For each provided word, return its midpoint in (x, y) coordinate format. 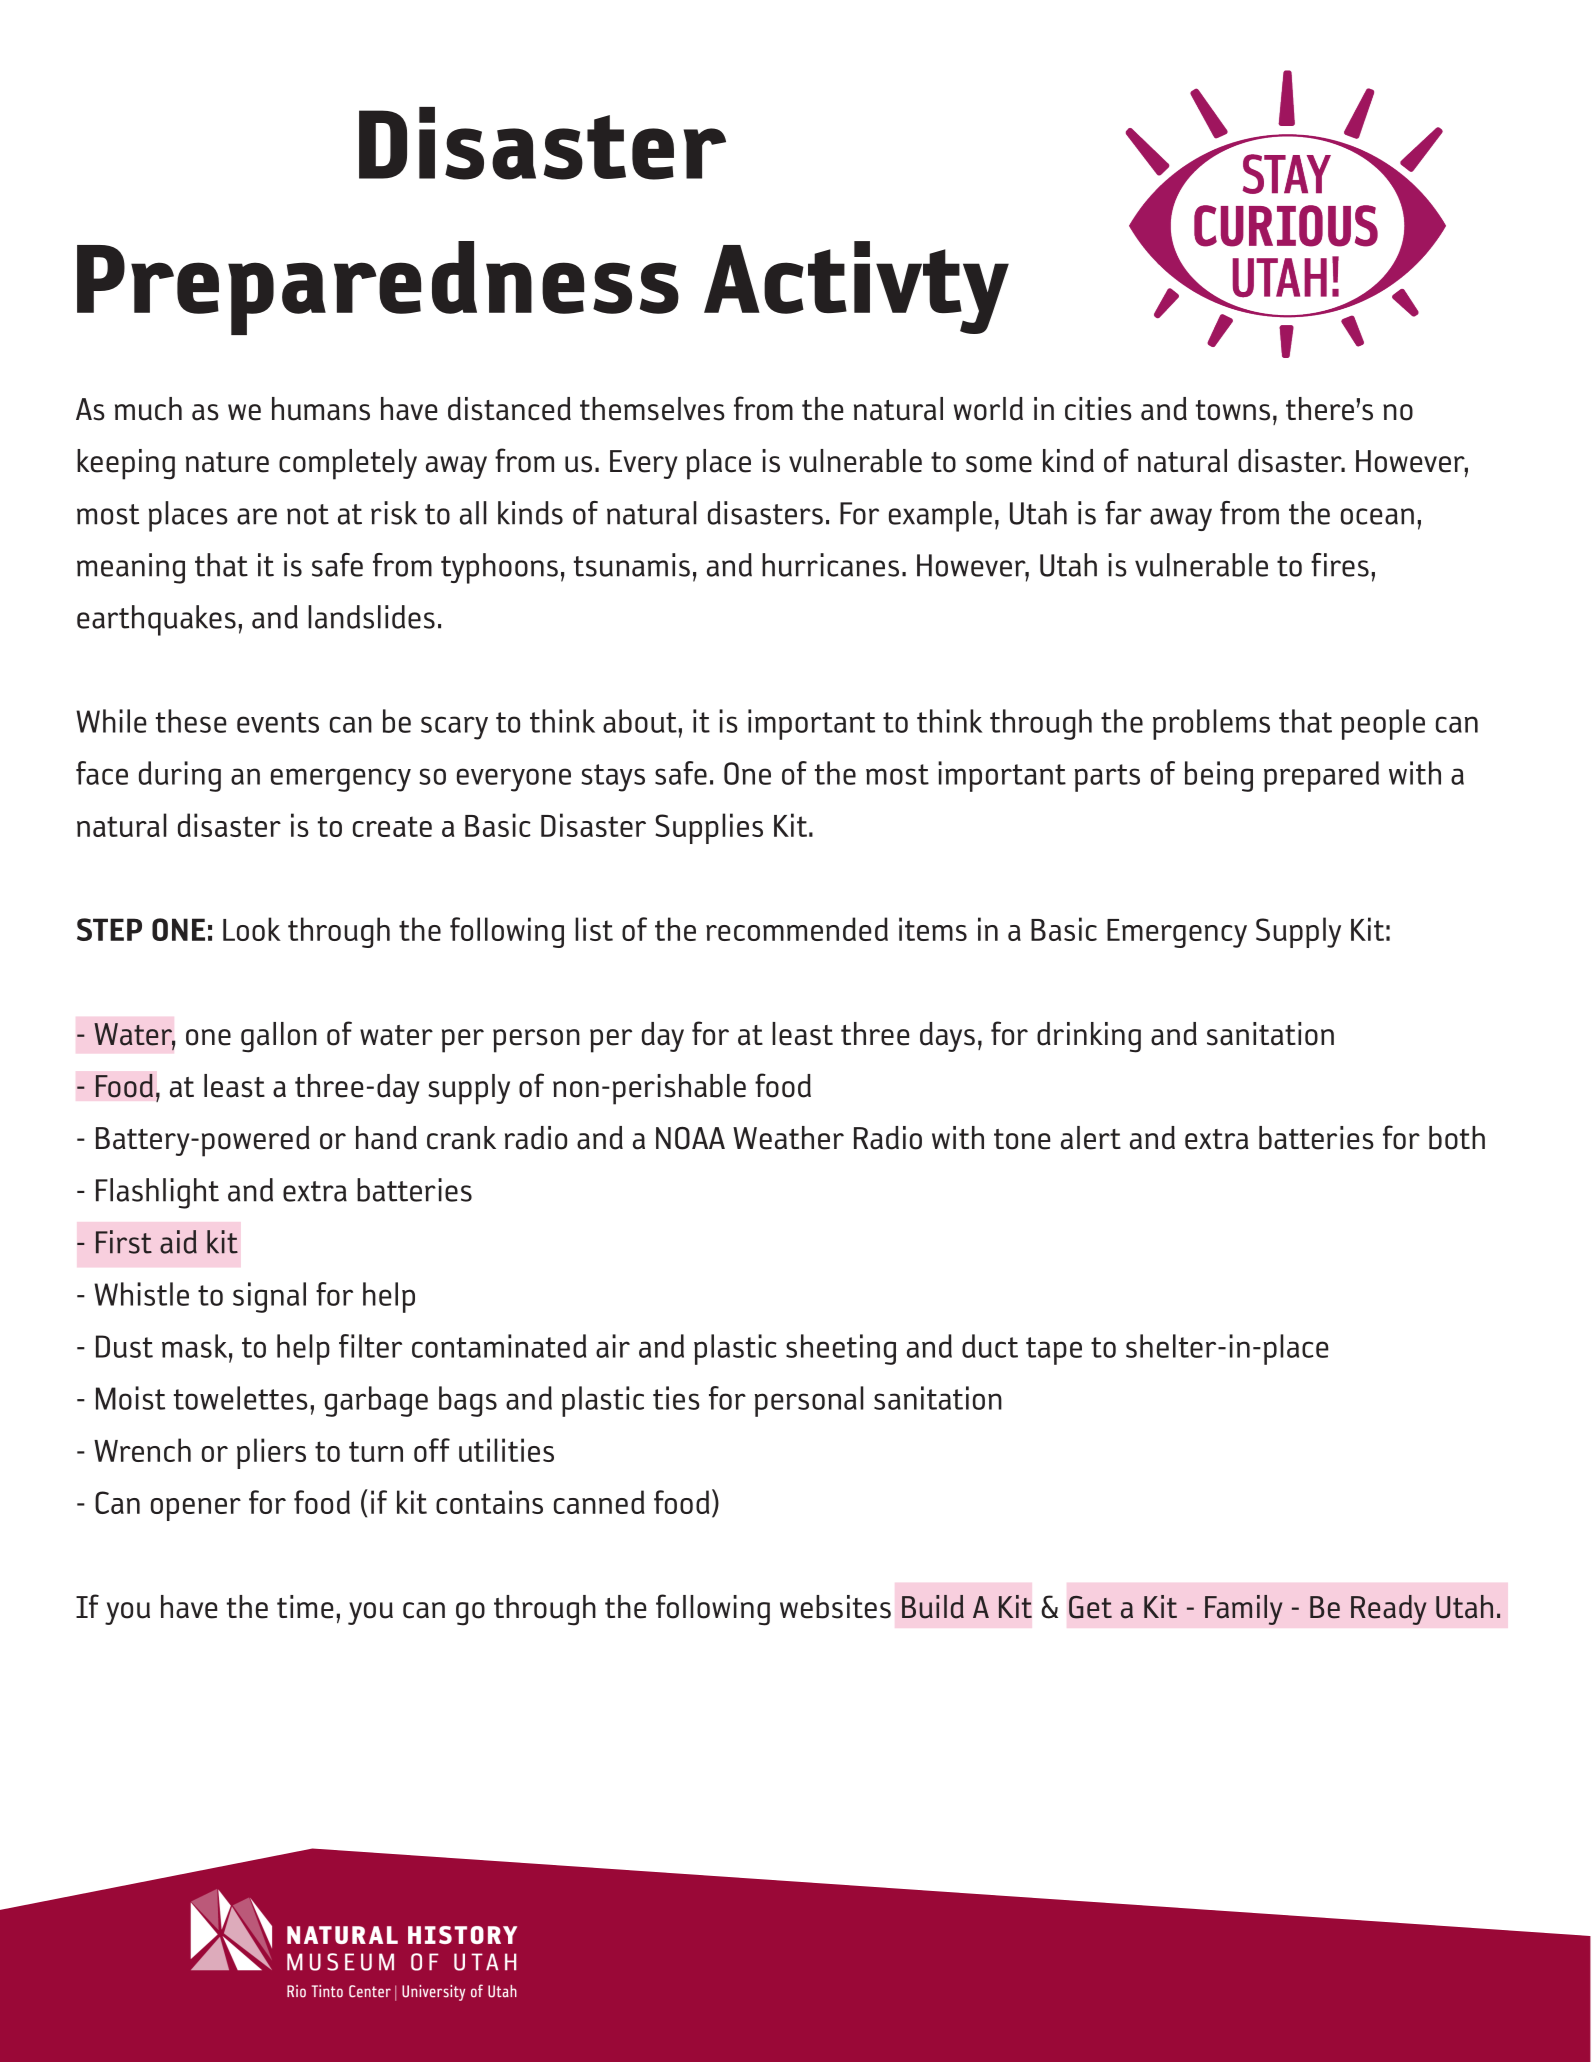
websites (835, 1607)
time (305, 1607)
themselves (652, 409)
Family (1243, 1610)
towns (1233, 410)
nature (227, 462)
